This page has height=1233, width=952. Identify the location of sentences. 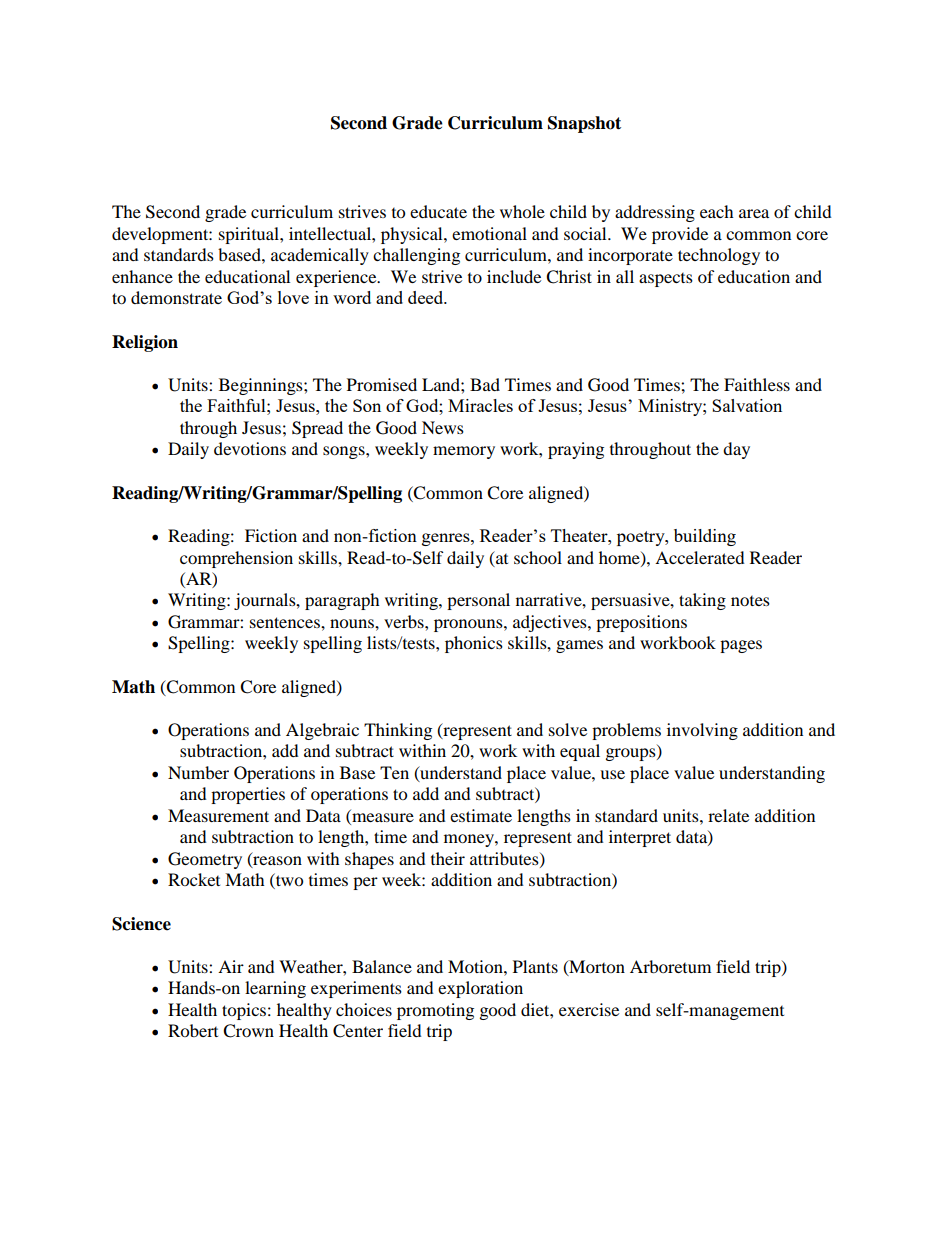
(286, 622).
